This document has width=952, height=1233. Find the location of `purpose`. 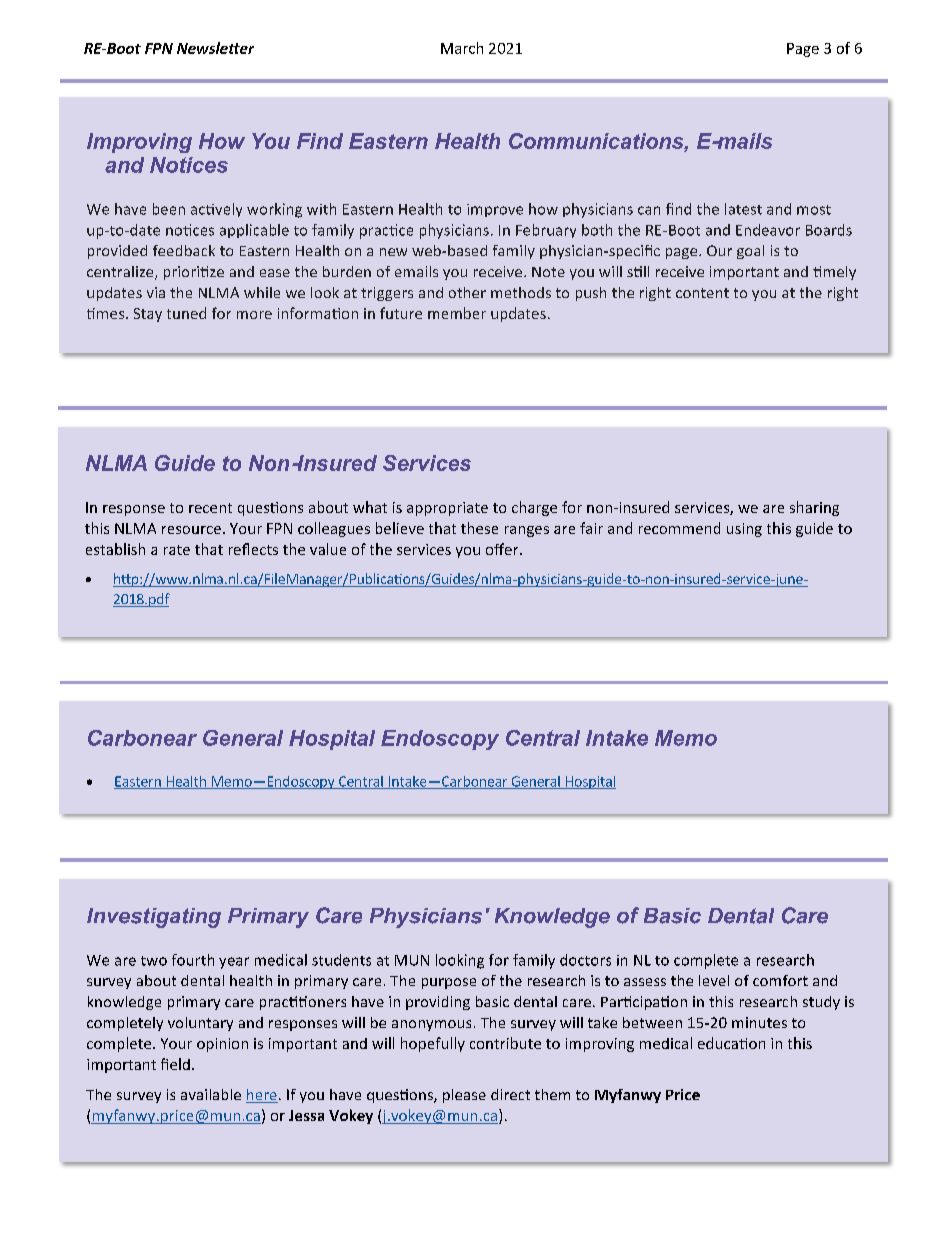

purpose is located at coordinates (449, 983).
